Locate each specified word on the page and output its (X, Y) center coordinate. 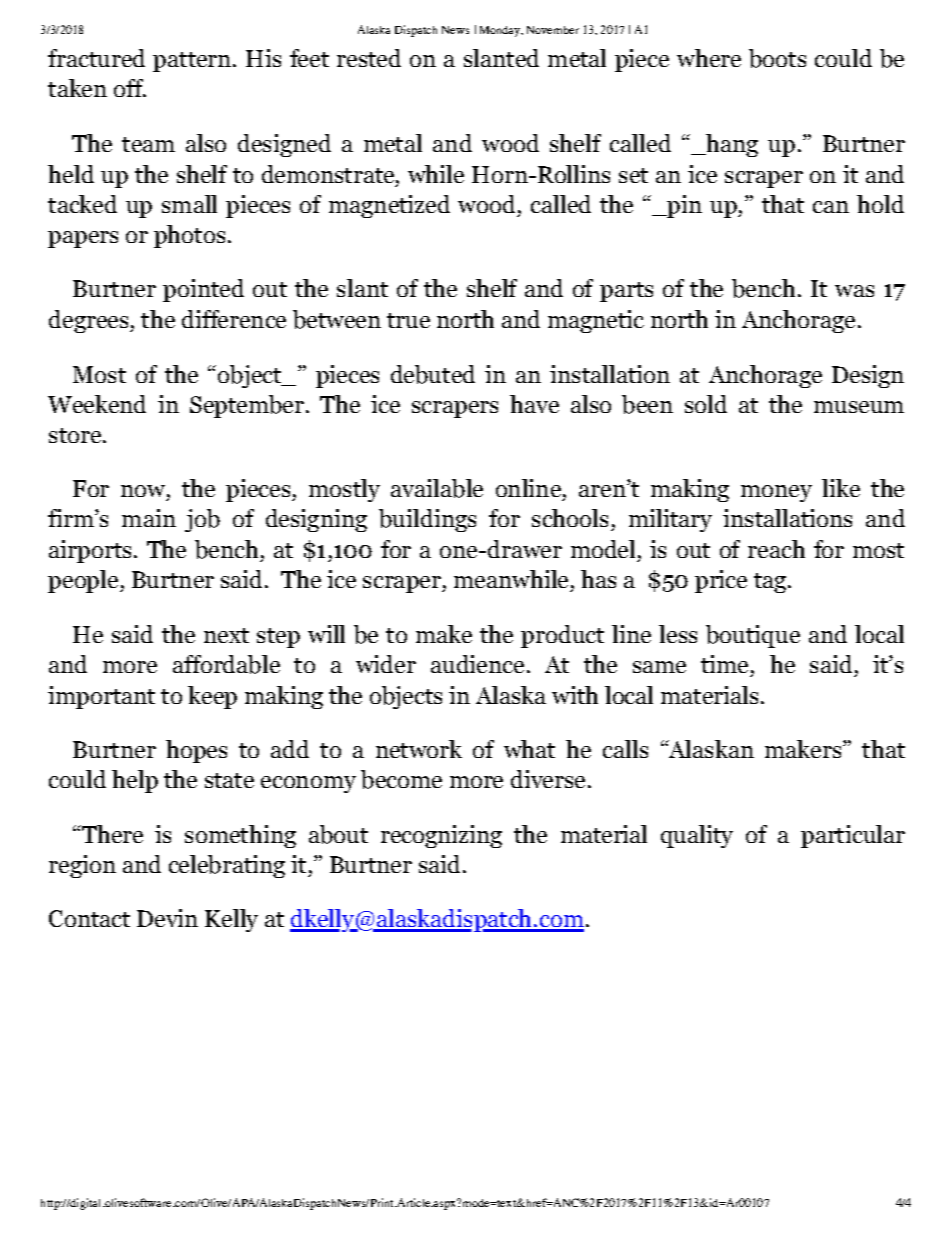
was (854, 291)
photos (189, 236)
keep (212, 697)
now (143, 491)
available (437, 488)
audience (477, 664)
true (408, 320)
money (776, 493)
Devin (167, 918)
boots (777, 58)
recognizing (441, 836)
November (553, 30)
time (724, 664)
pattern (192, 62)
